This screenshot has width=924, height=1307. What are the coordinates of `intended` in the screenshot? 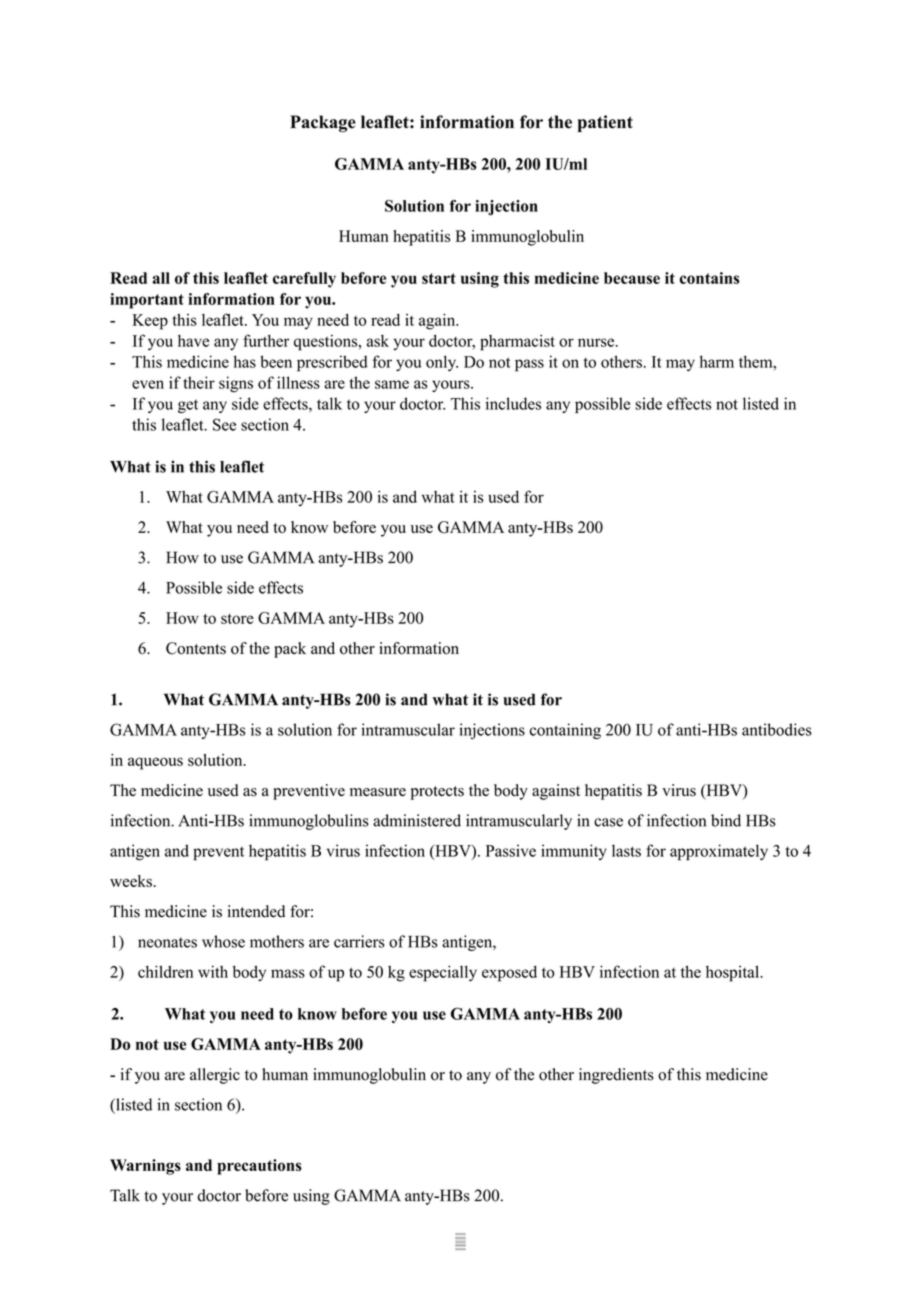 It's located at (256, 911).
